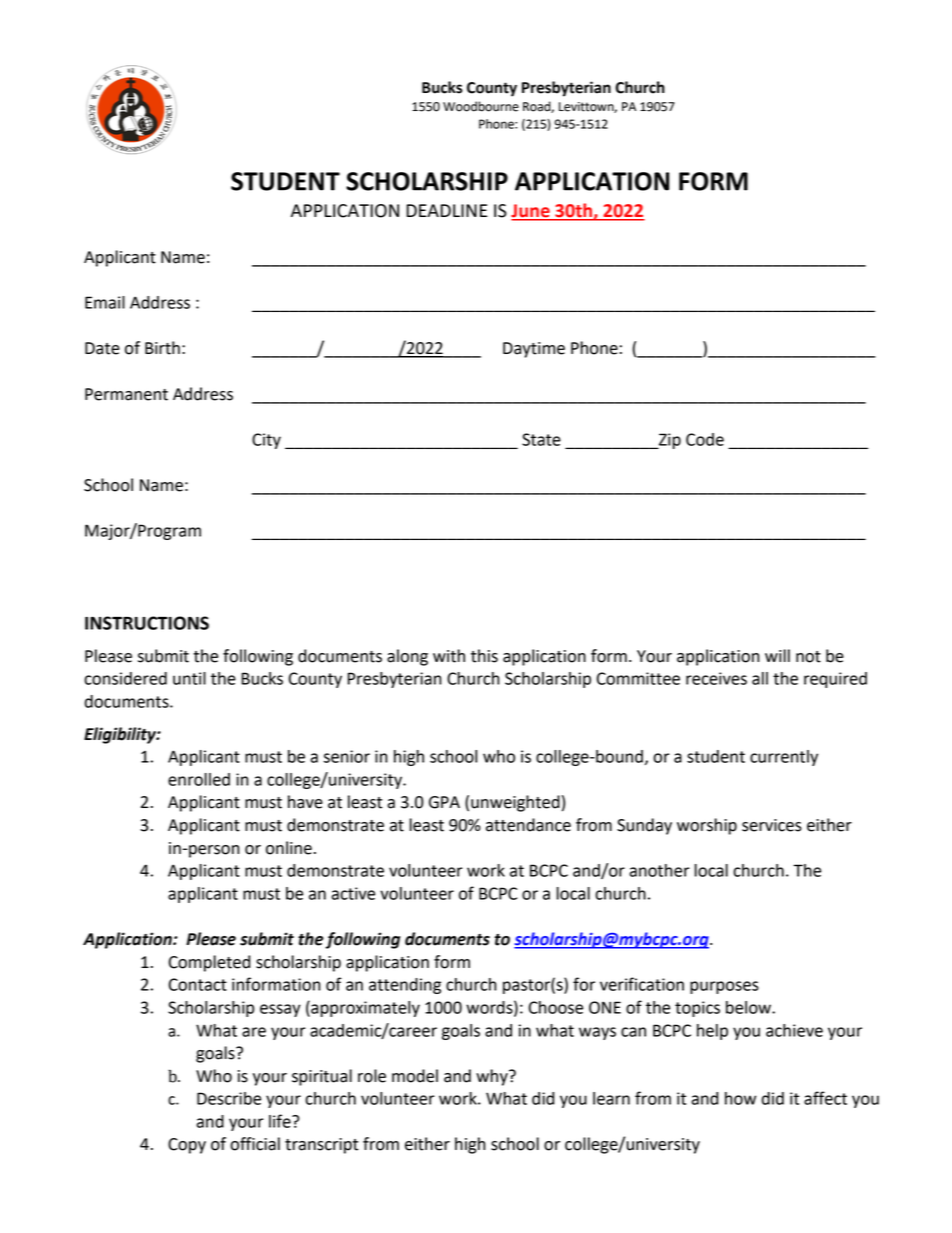 The height and width of the document is (1233, 952). Describe the element at coordinates (209, 963) in the document. I see `Completed` at that location.
